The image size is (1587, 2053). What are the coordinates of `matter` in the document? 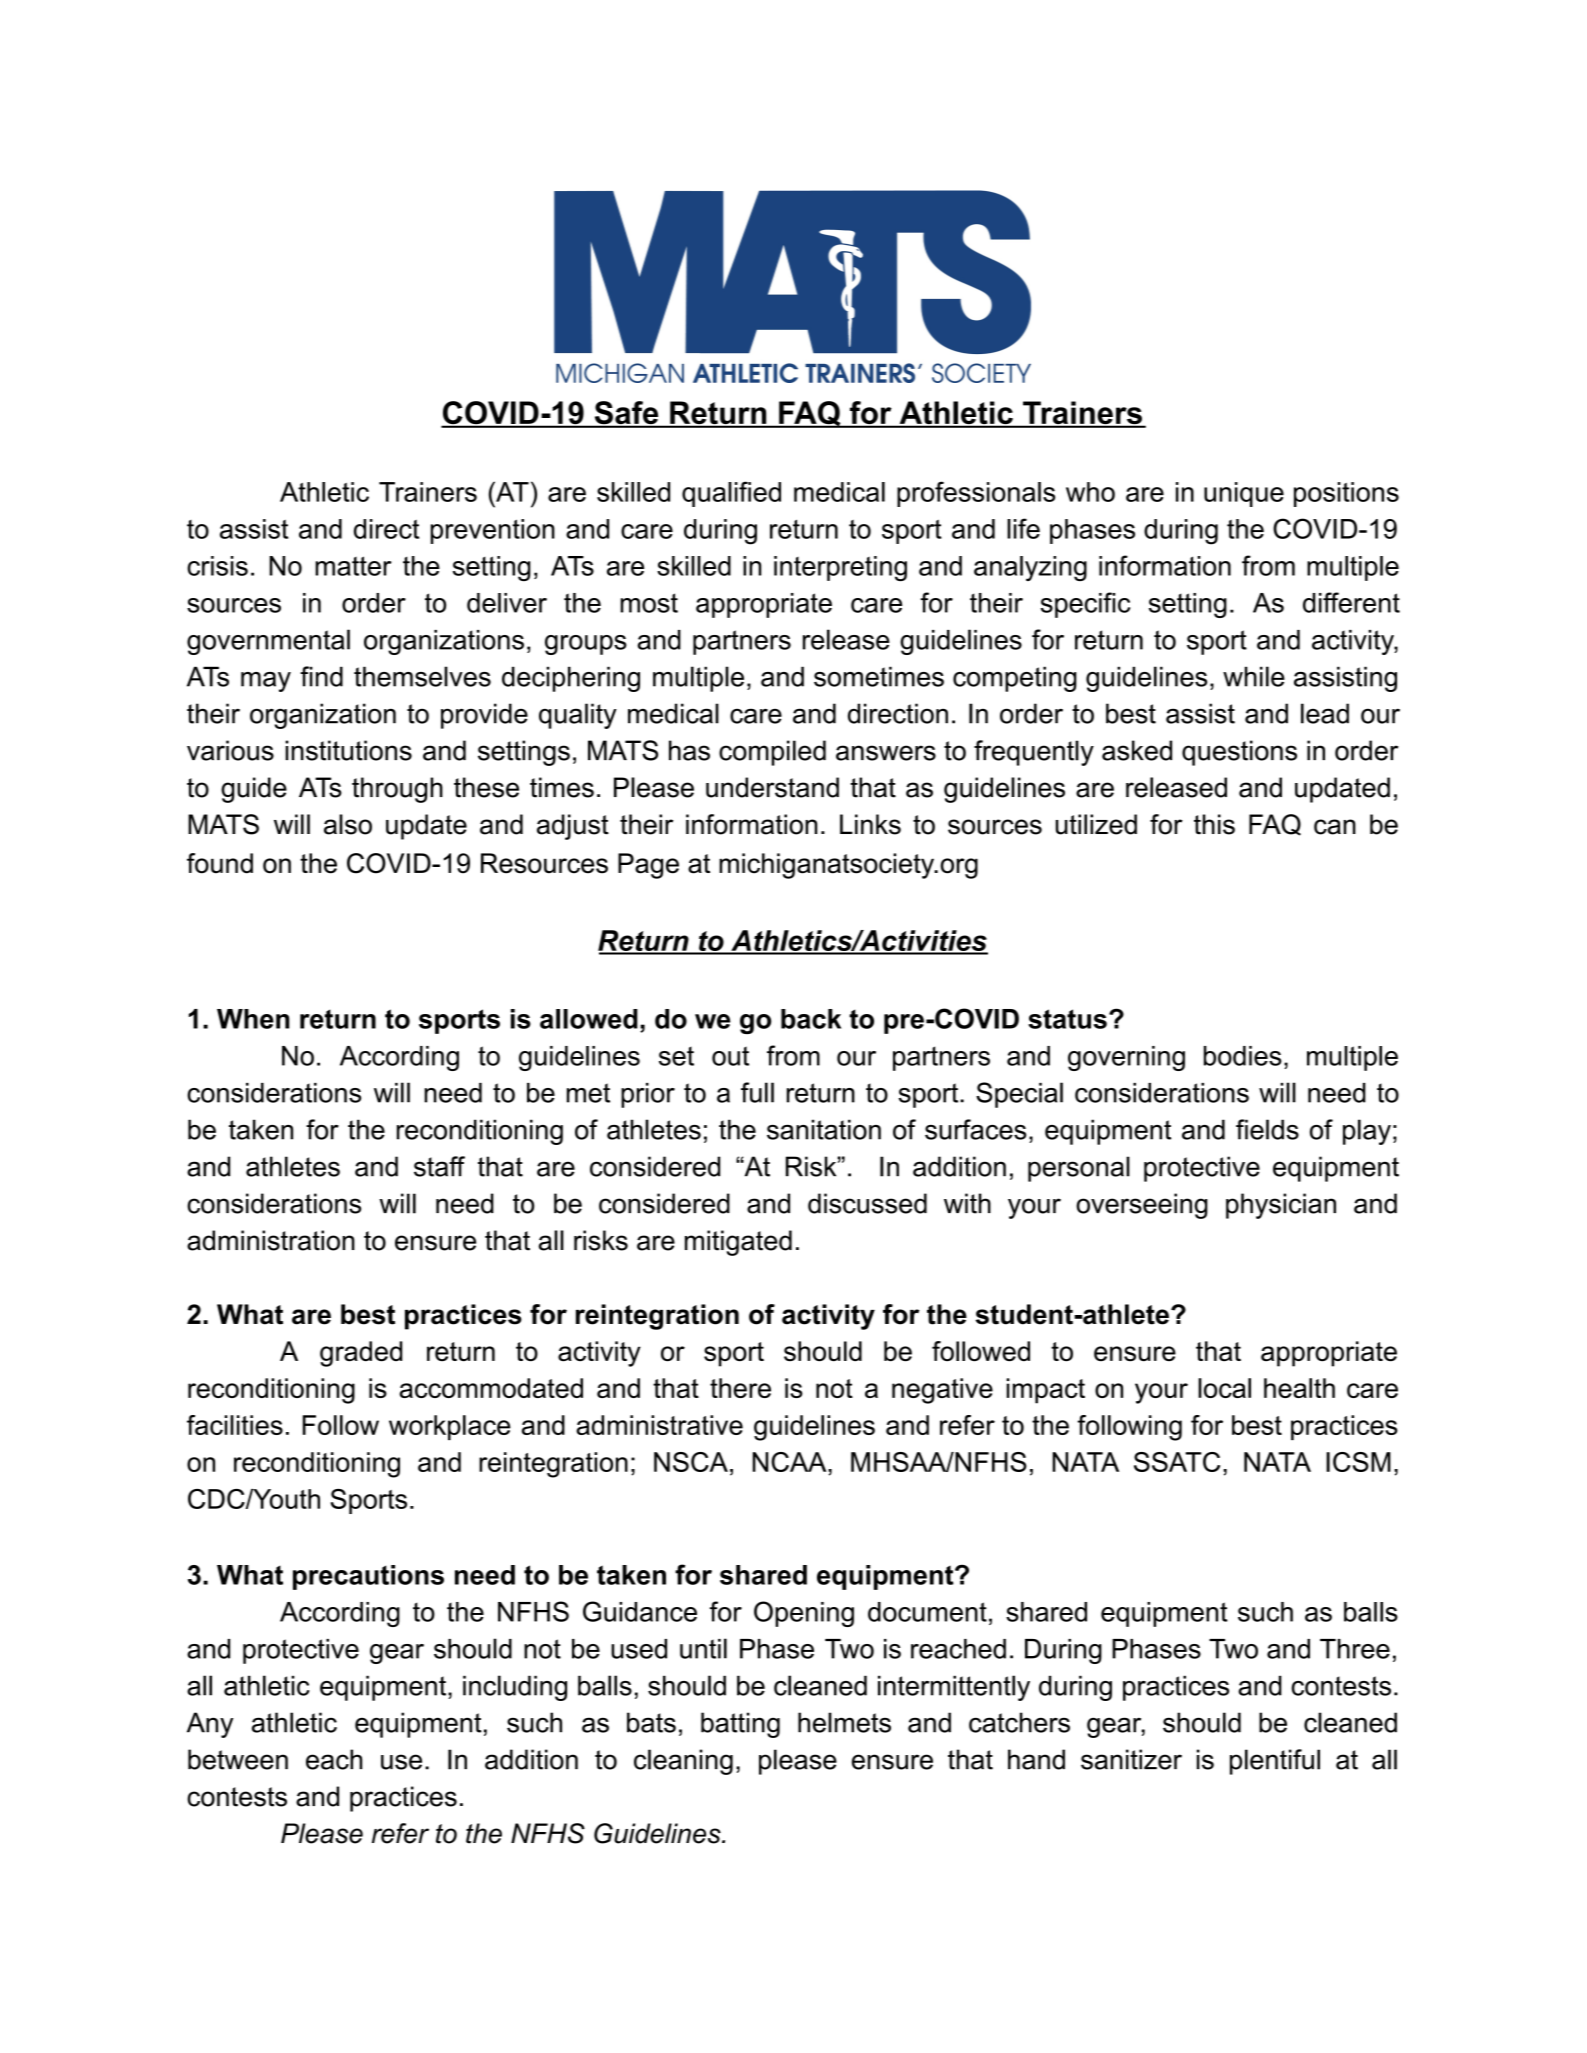 It's located at (353, 566).
